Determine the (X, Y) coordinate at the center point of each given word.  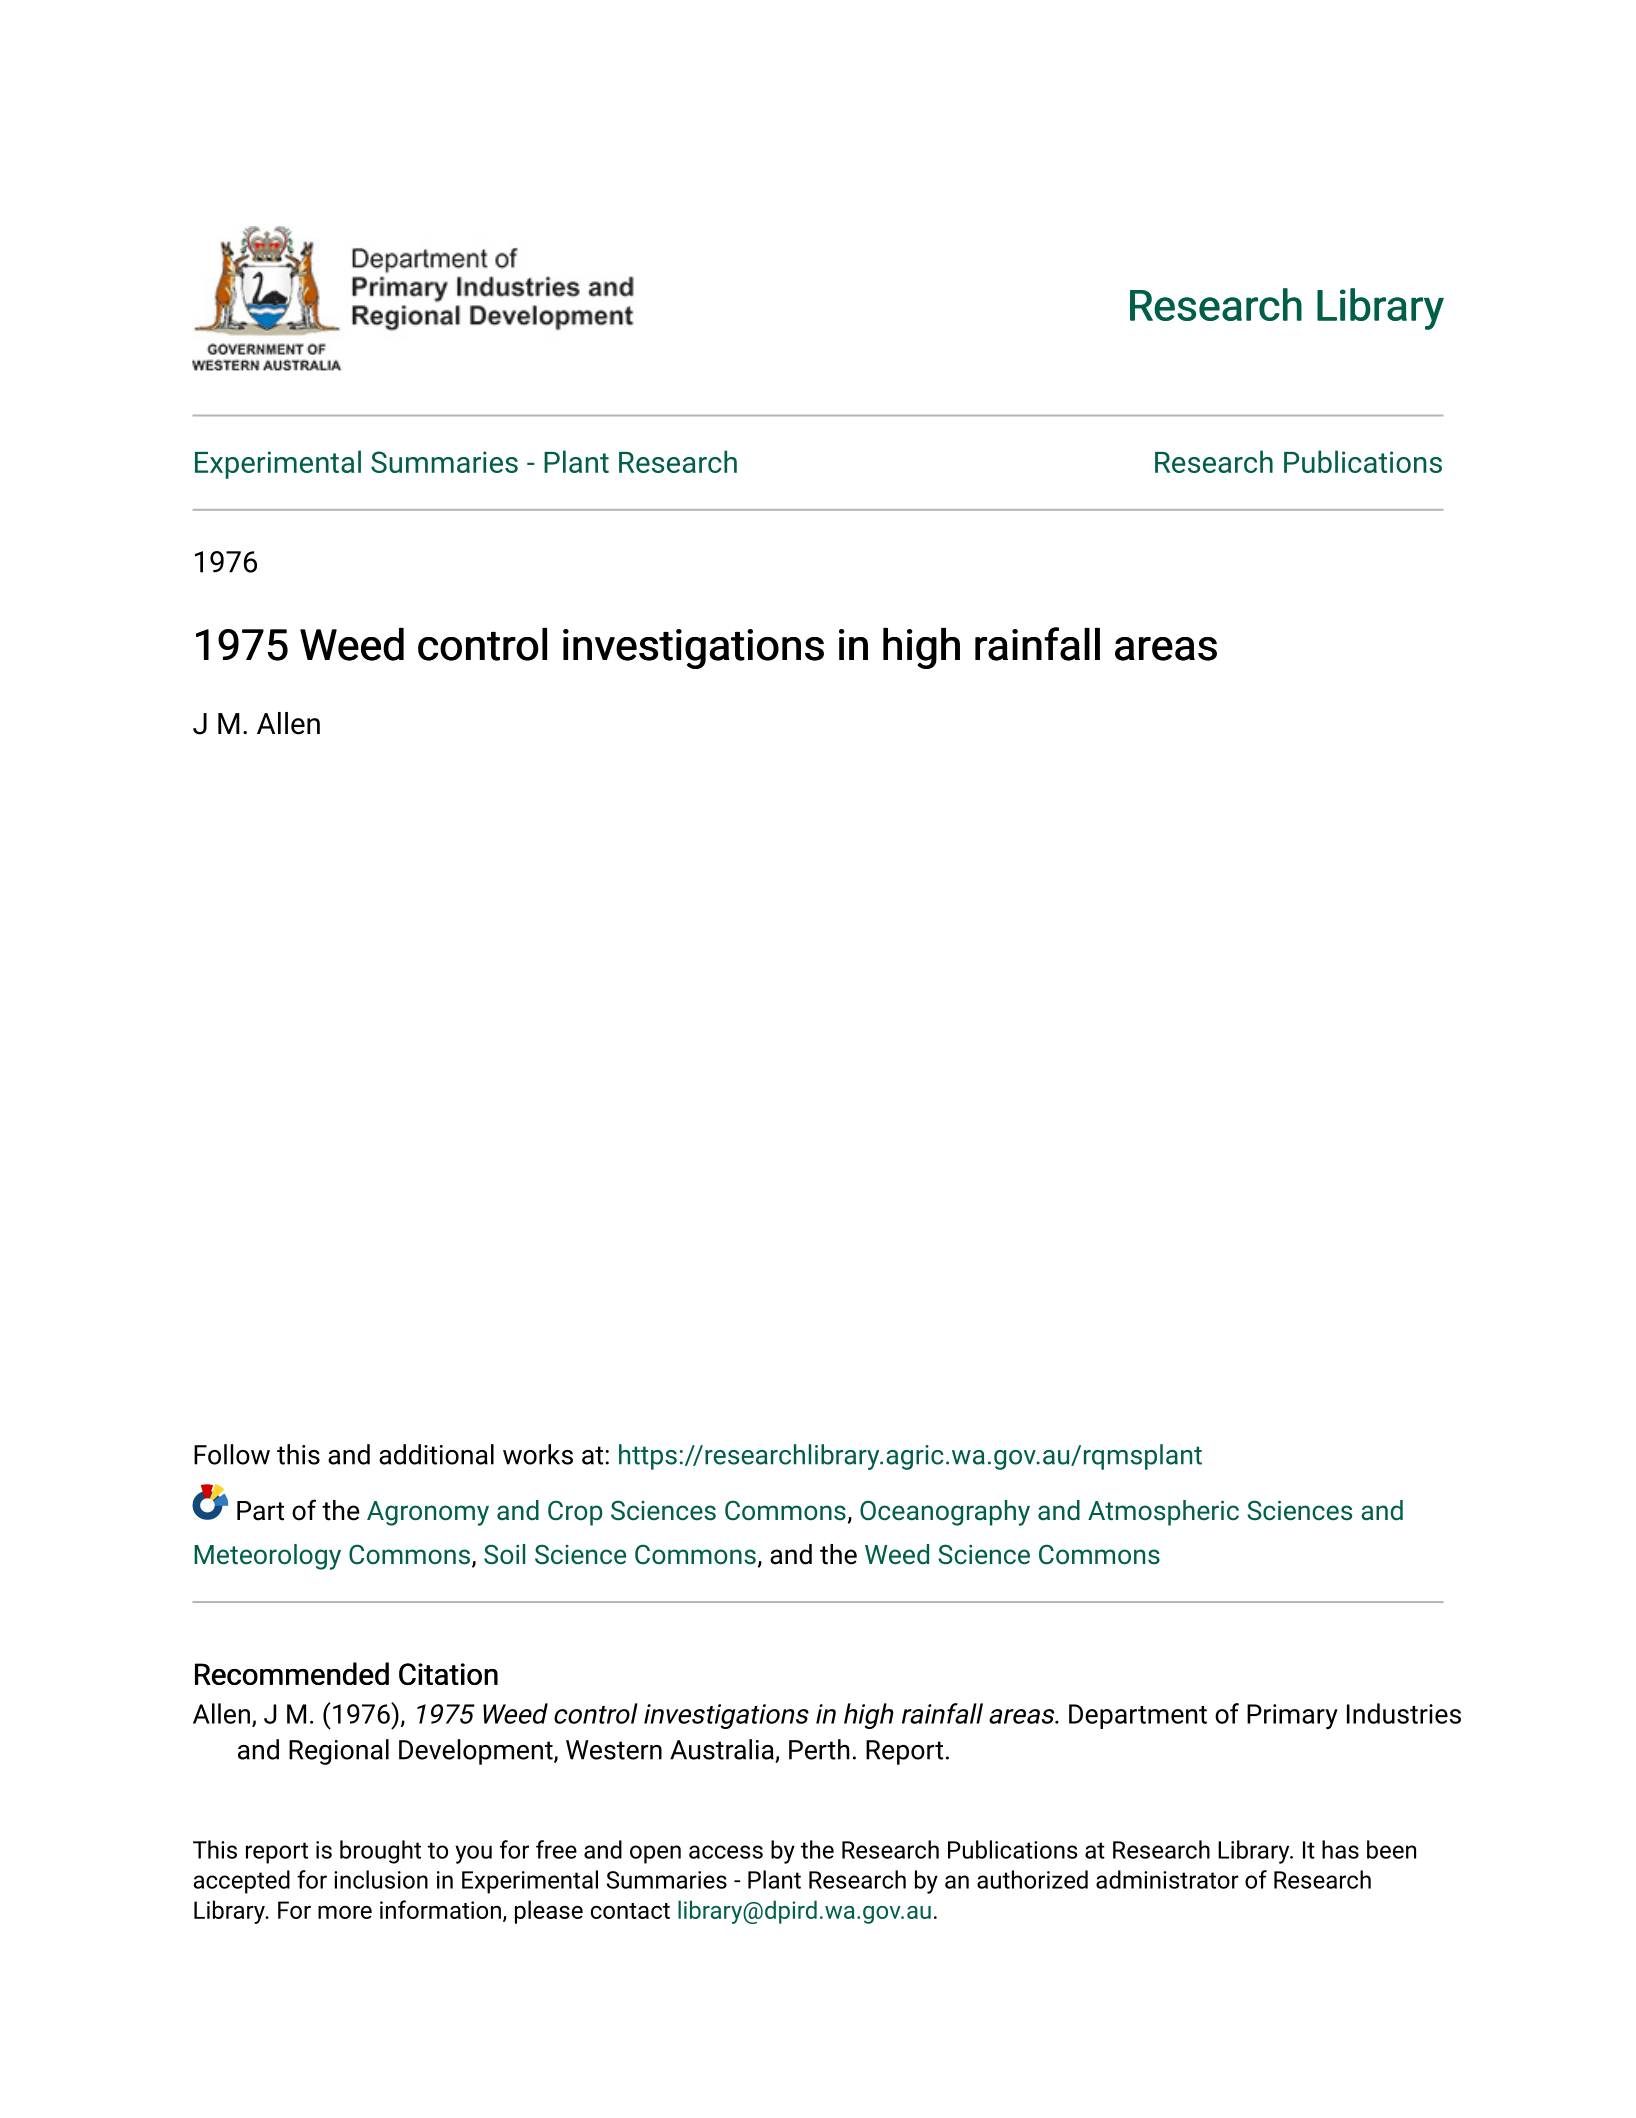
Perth (819, 1749)
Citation (448, 1674)
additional (436, 1454)
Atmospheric (1163, 1513)
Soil (504, 1554)
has (1340, 1849)
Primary (1292, 1716)
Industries (1404, 1713)
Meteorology (267, 1557)
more (345, 1912)
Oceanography (945, 1513)
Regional (339, 1752)
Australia (723, 1750)
